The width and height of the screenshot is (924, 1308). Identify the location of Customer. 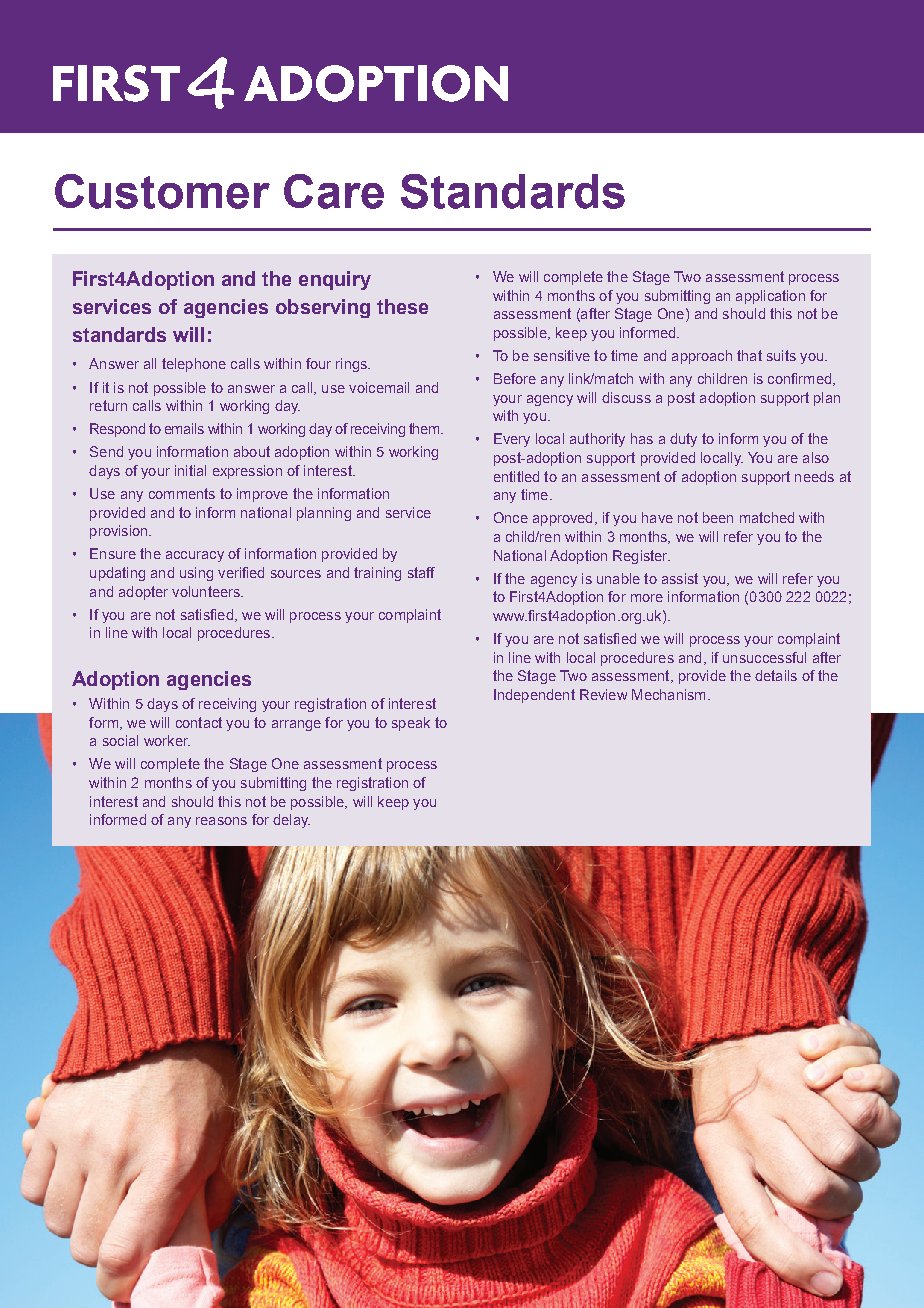
(162, 191).
